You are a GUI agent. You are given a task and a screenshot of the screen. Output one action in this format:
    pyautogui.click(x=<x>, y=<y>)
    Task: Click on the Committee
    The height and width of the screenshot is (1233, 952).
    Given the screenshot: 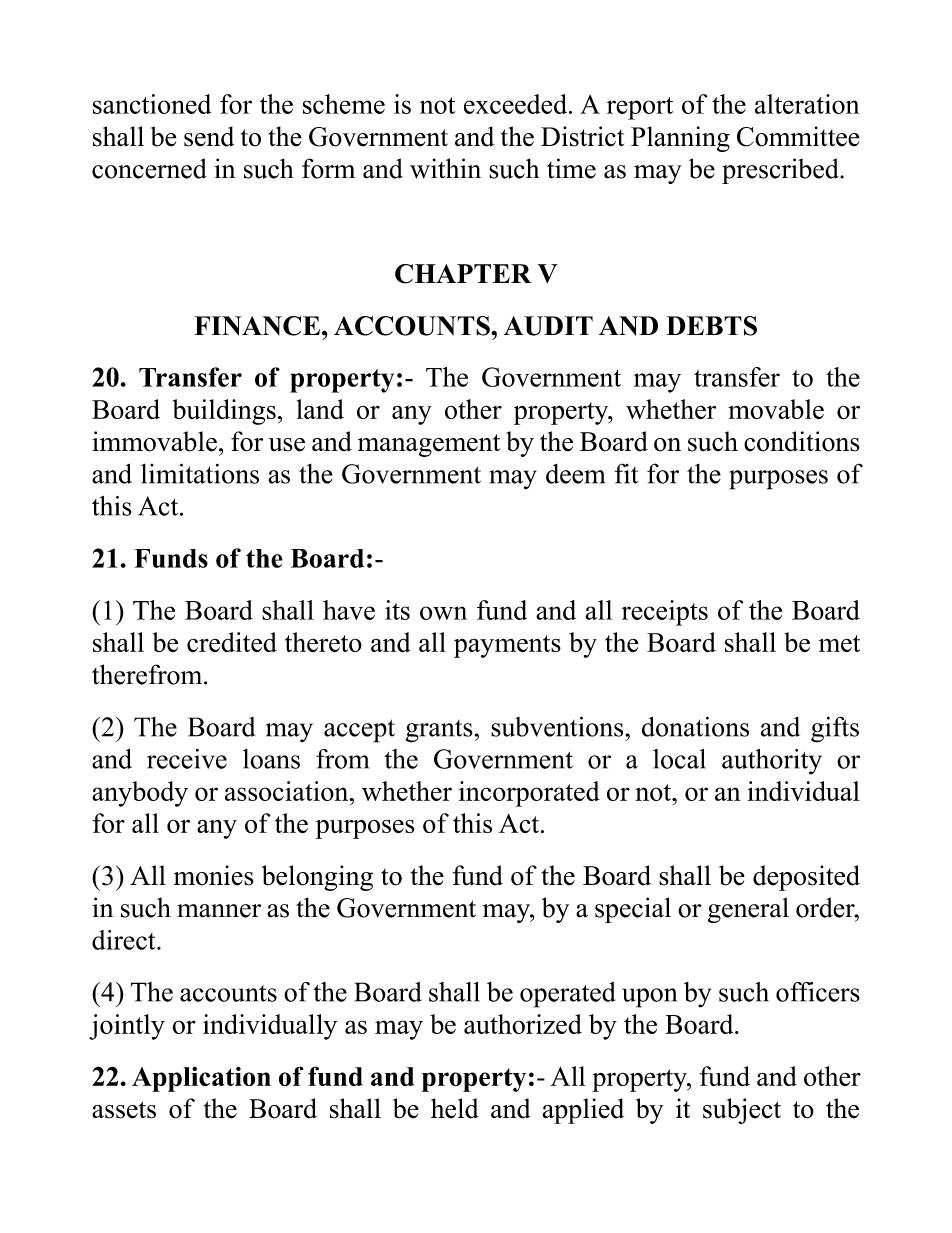 What is the action you would take?
    pyautogui.click(x=798, y=136)
